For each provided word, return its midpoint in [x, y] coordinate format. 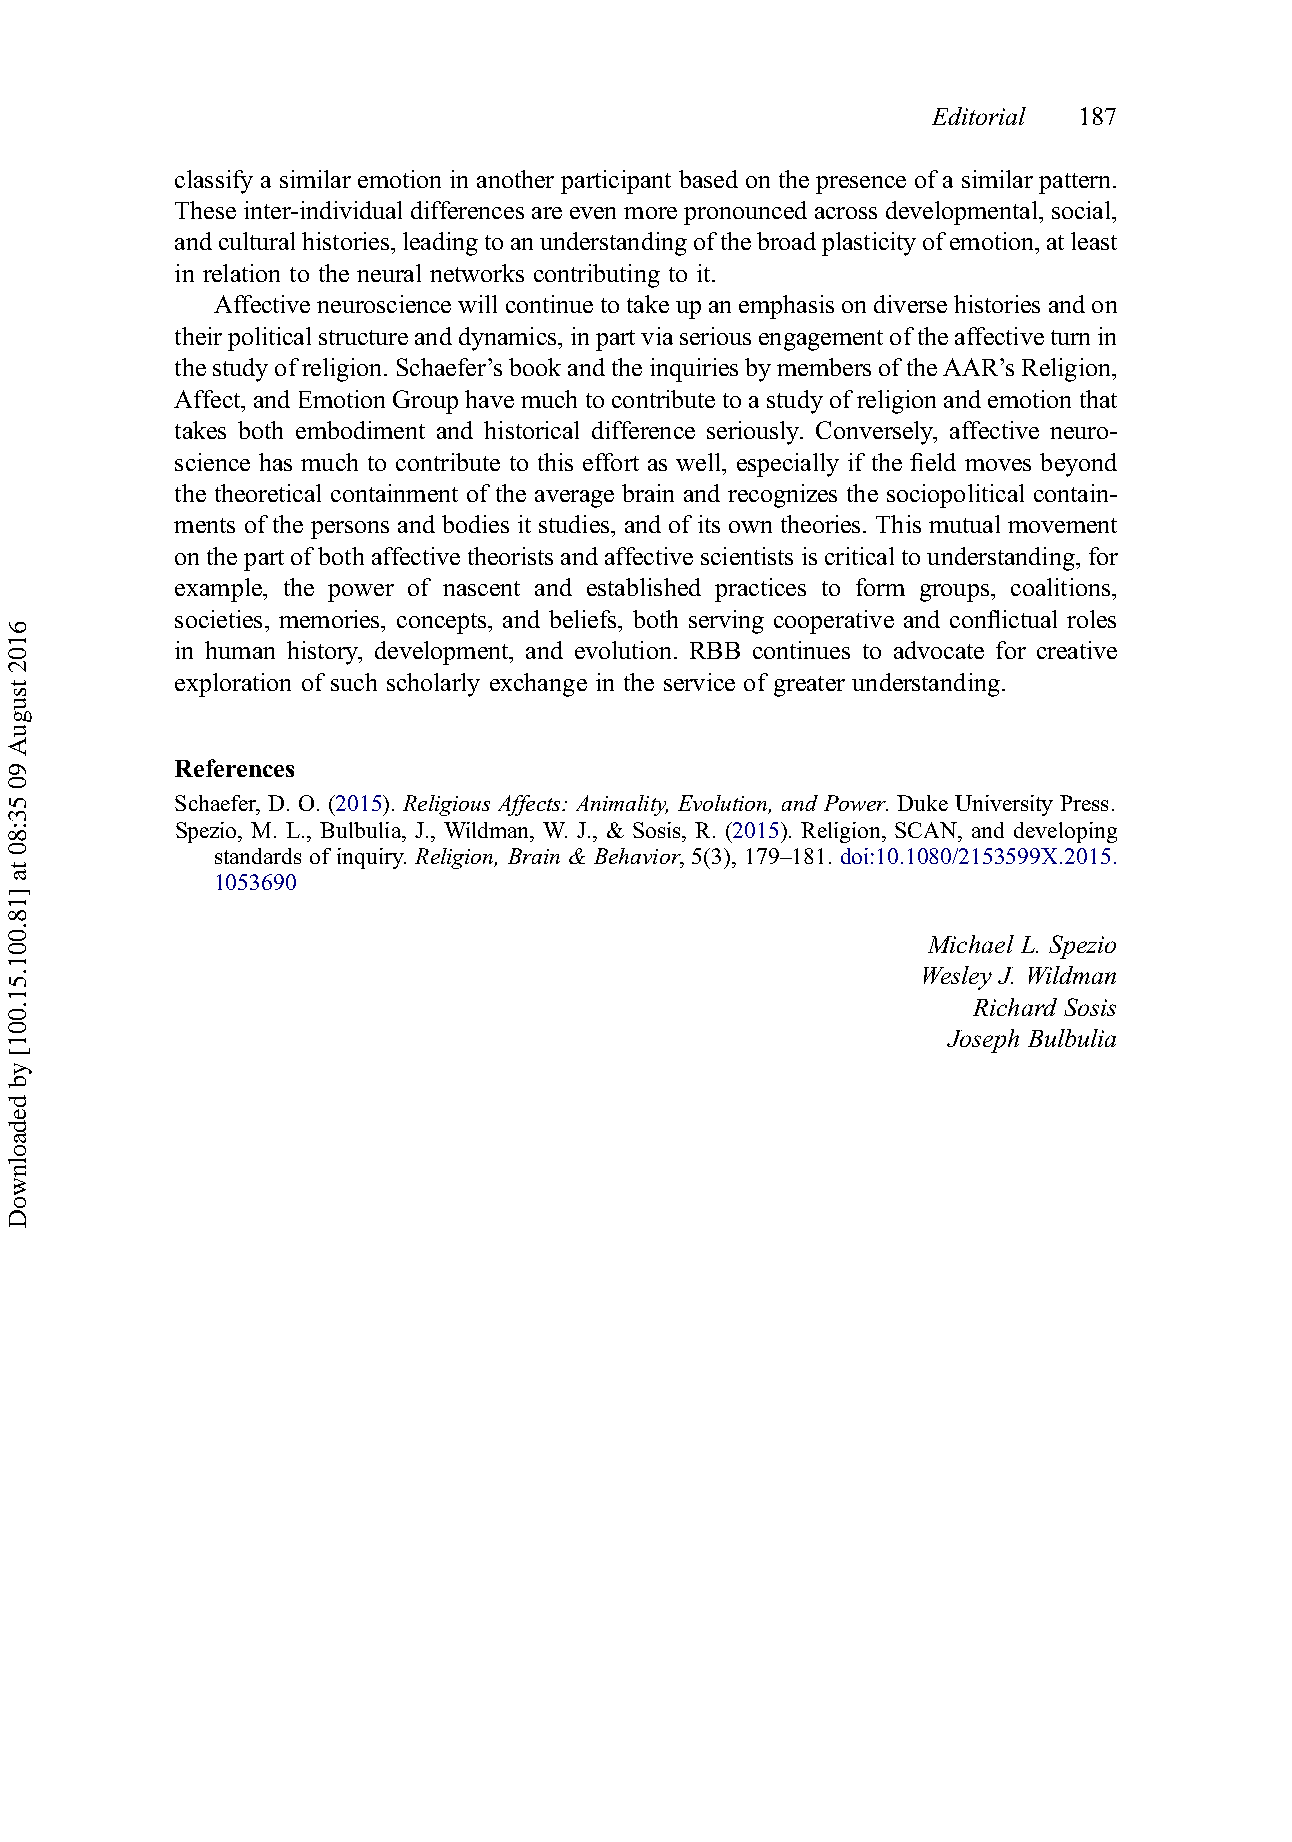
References [234, 768]
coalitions [1062, 587]
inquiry [371, 858]
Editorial [979, 116]
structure [363, 337]
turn [1070, 337]
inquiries [694, 370]
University [1004, 805]
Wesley [958, 978]
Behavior [638, 857]
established [644, 587]
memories [330, 619]
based [708, 179]
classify [214, 182]
